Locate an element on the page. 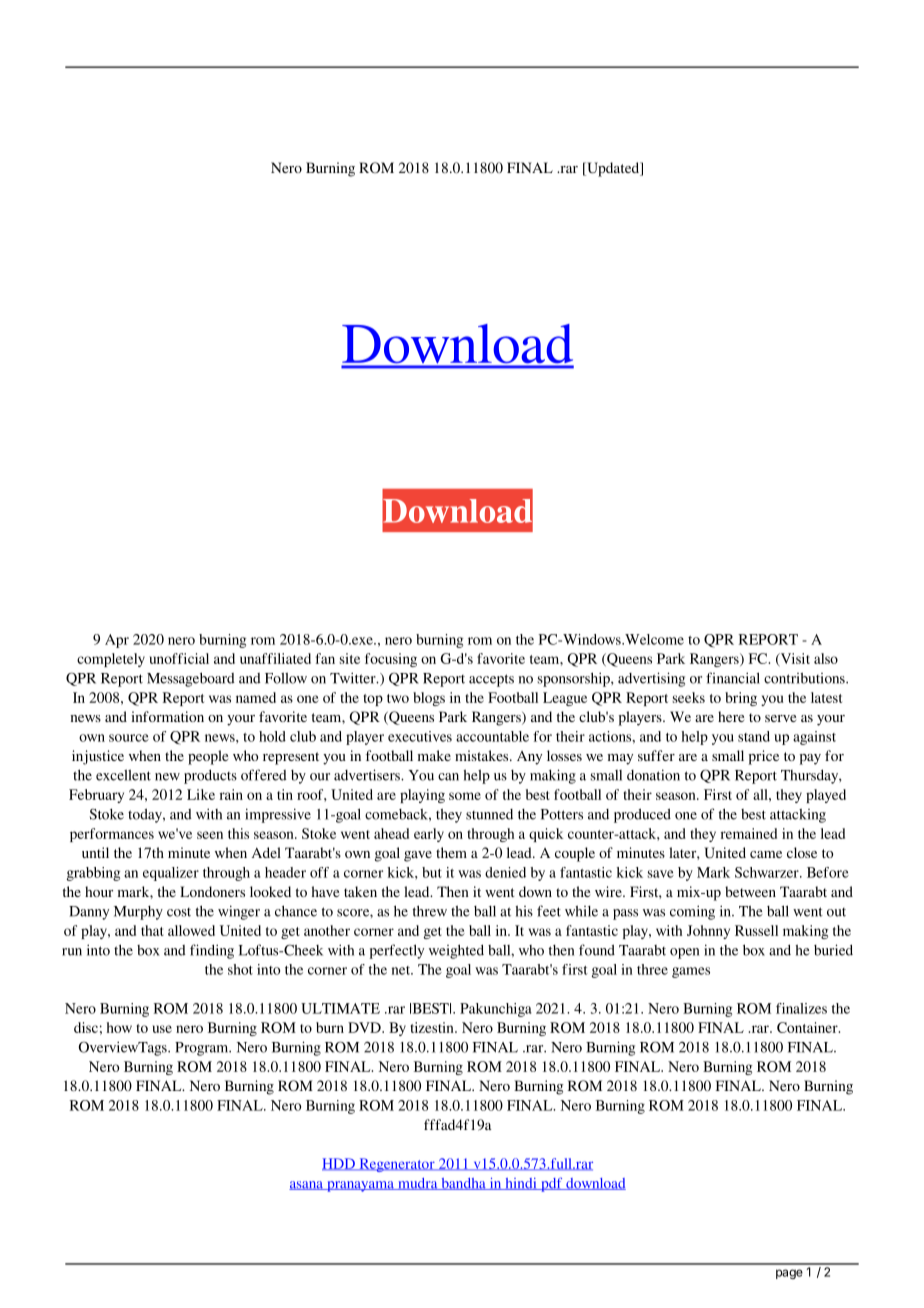  financial is located at coordinates (733, 678).
